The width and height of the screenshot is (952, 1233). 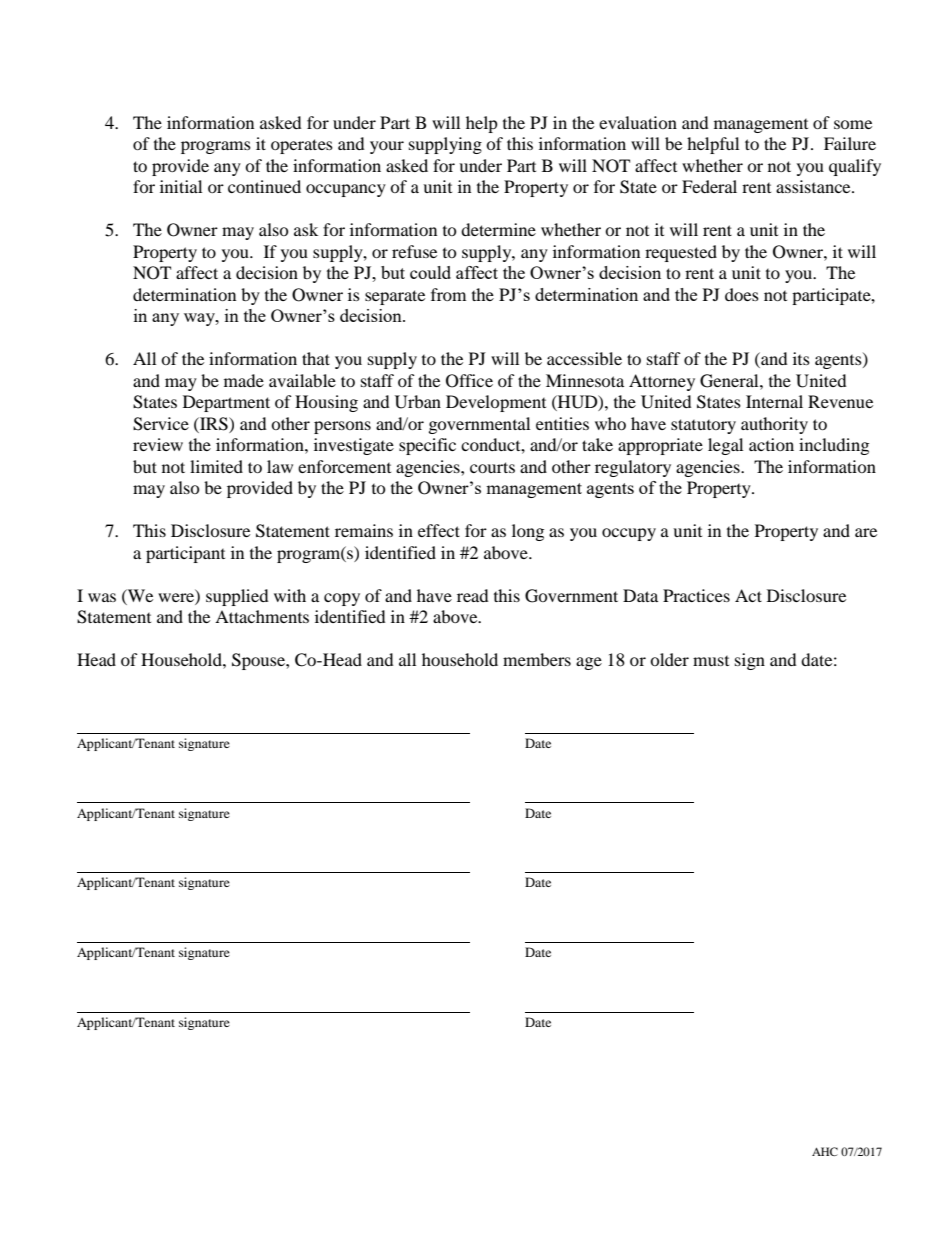 I want to click on your, so click(x=387, y=147).
